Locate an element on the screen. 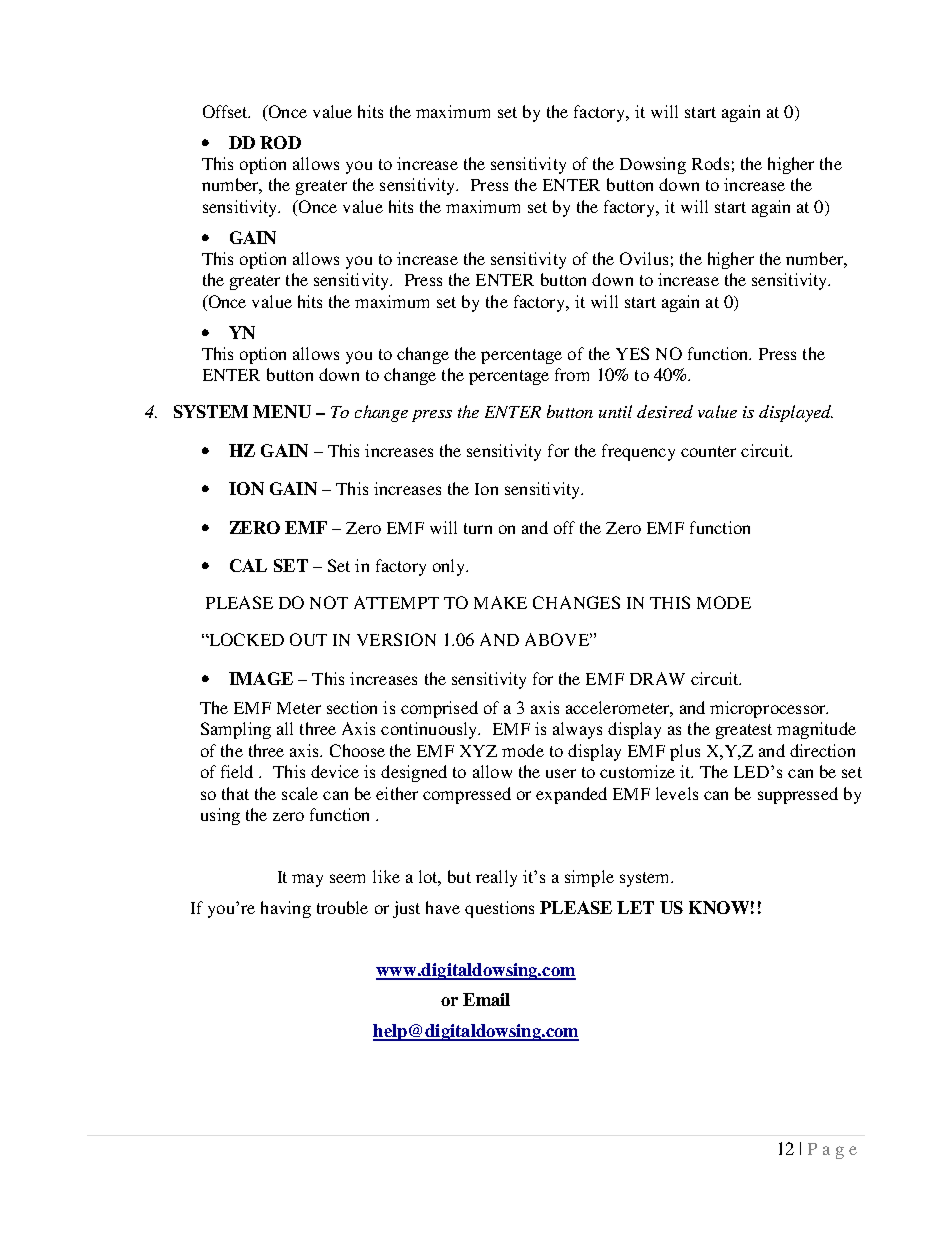 The width and height of the screenshot is (952, 1233). from is located at coordinates (572, 374).
